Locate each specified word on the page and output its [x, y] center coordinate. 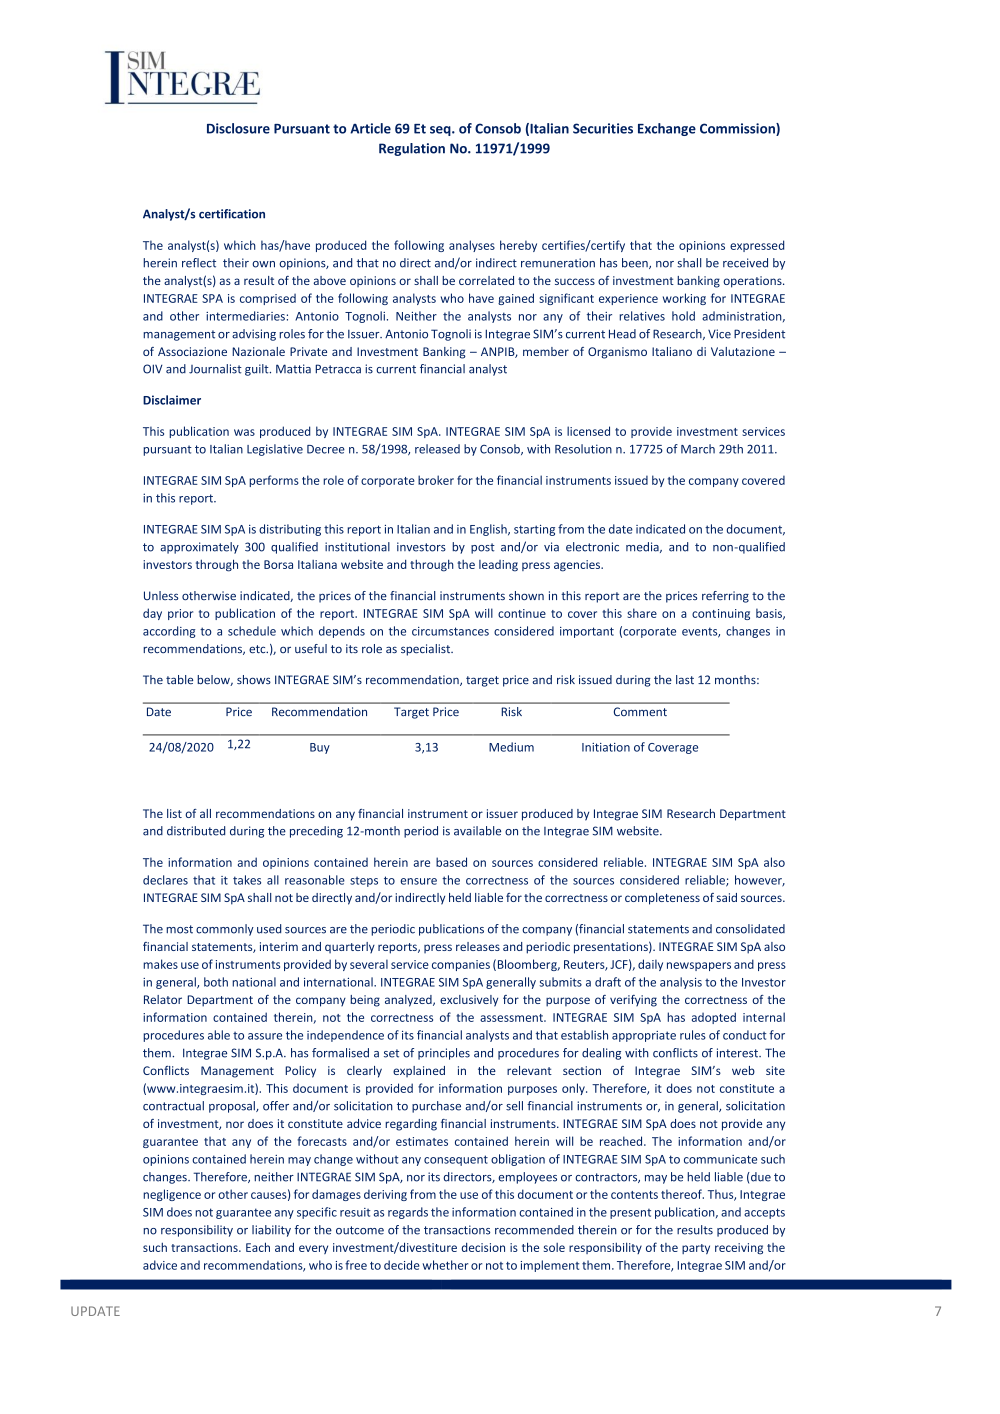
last [685, 679]
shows [254, 680]
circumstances [450, 631]
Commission [738, 129]
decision [483, 1247]
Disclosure [238, 128]
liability [271, 1231]
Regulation [412, 149]
